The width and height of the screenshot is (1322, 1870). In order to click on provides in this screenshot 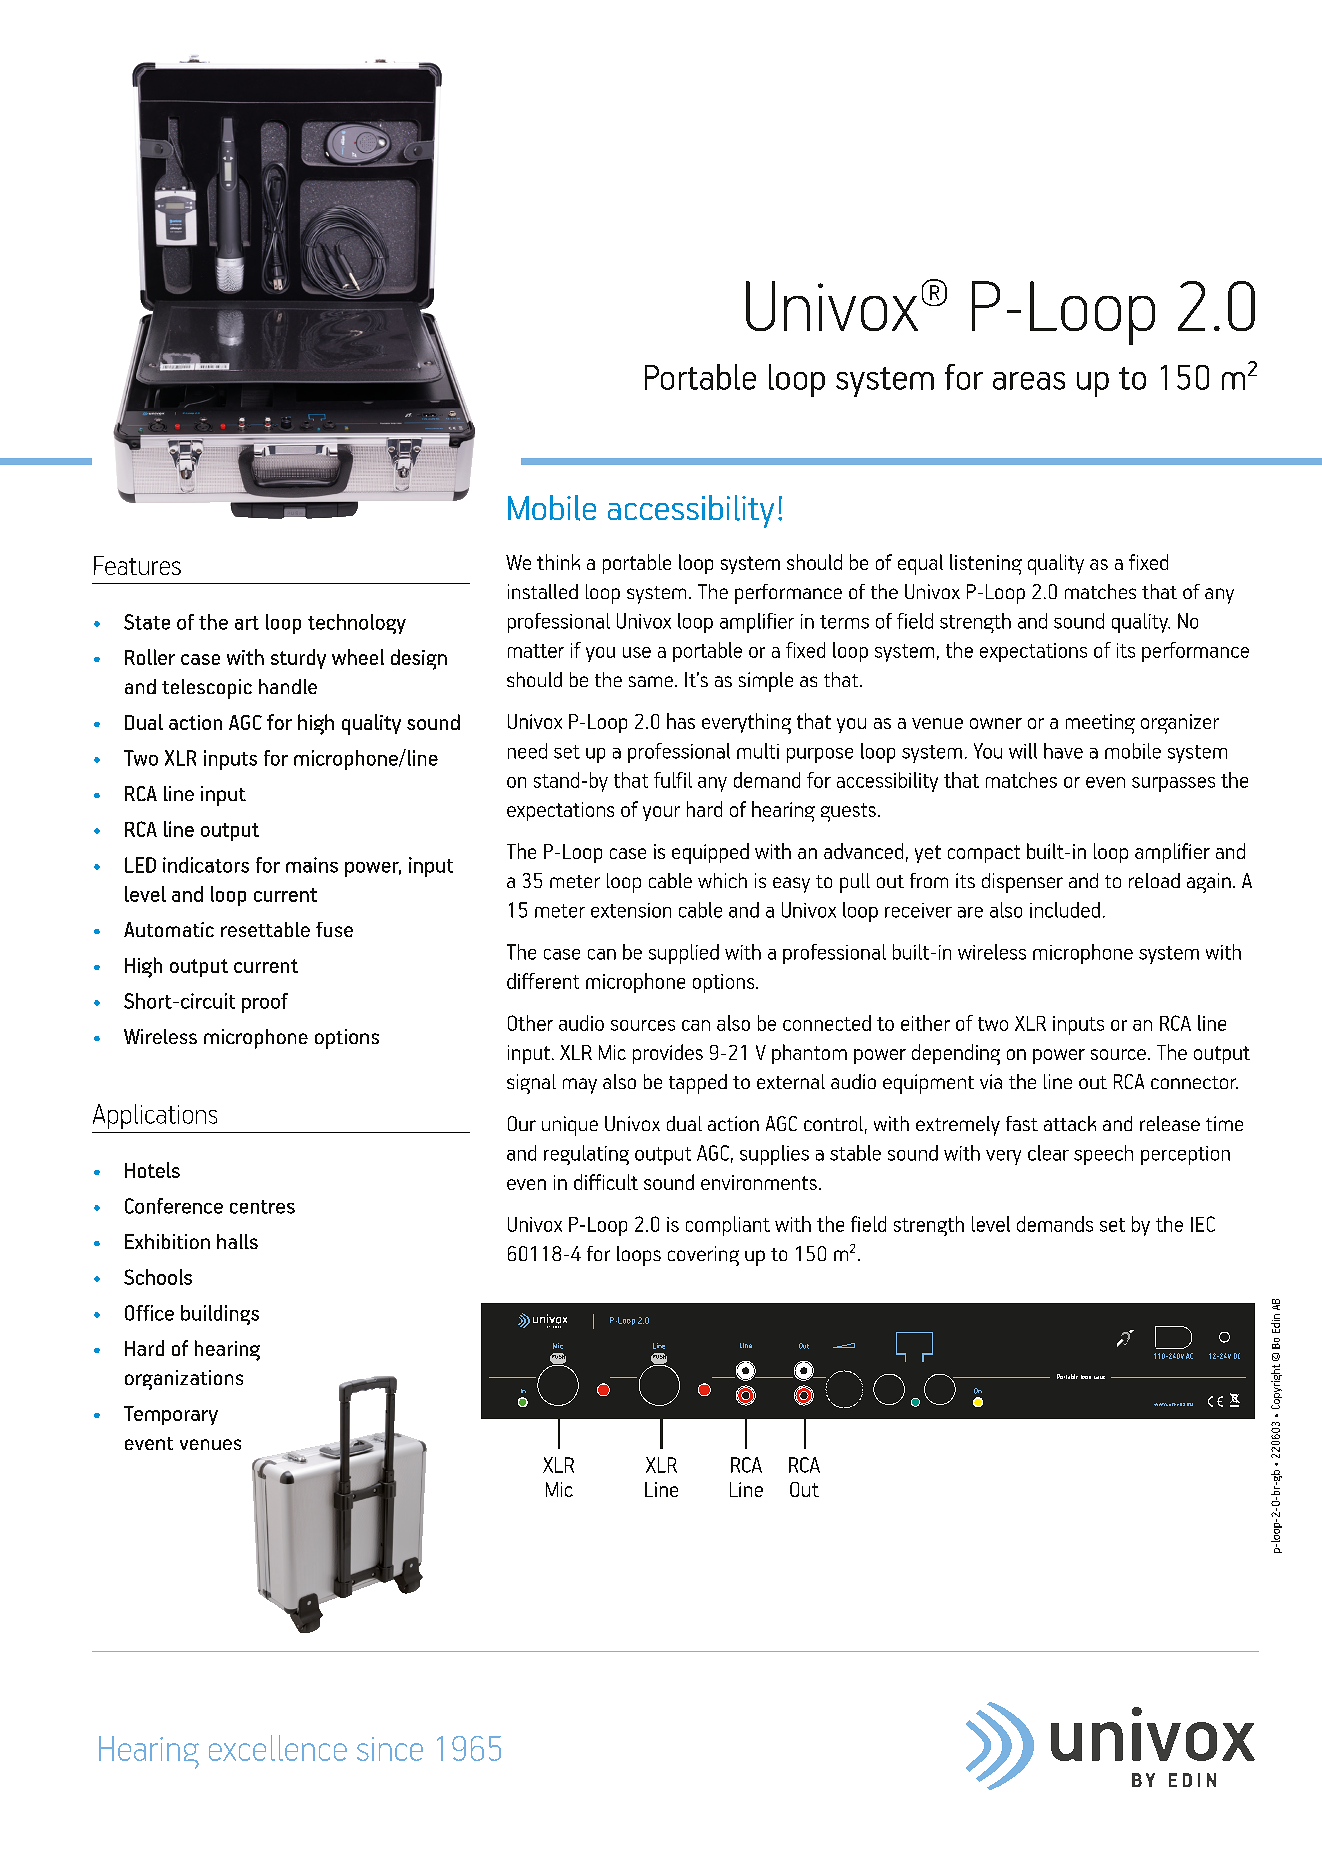, I will do `click(668, 1054)`.
